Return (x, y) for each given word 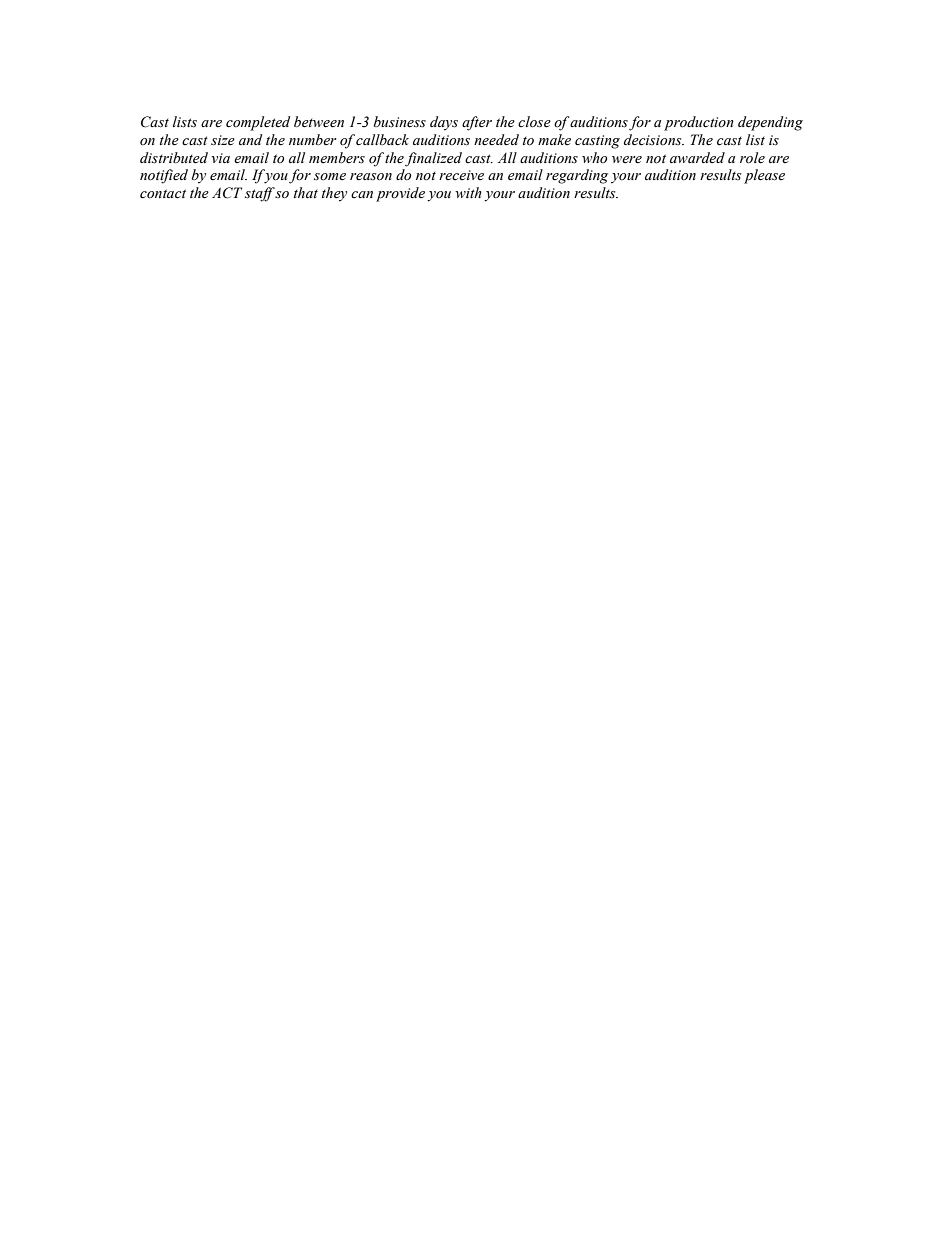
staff (260, 194)
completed (258, 123)
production (699, 123)
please (764, 176)
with (468, 192)
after (477, 123)
